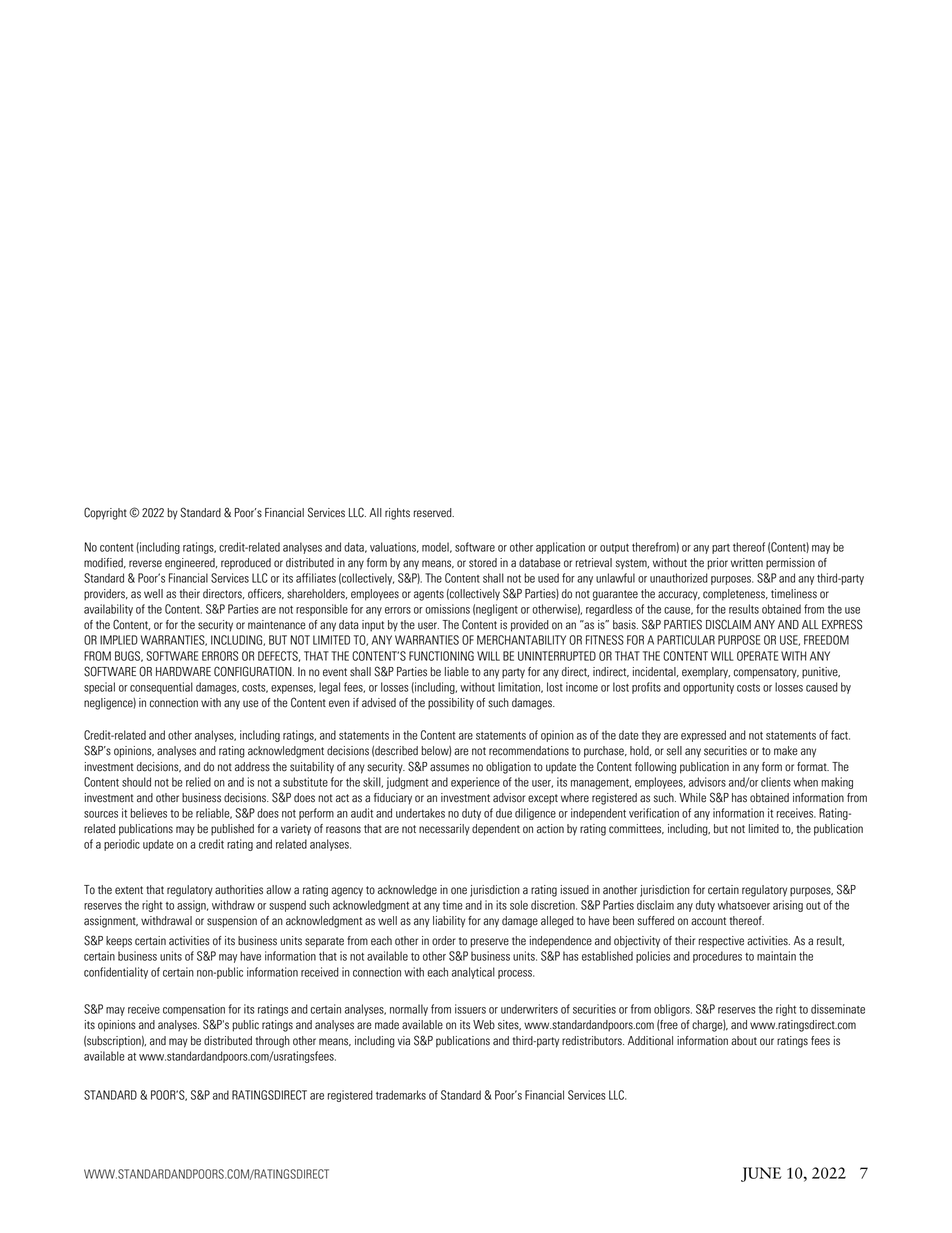  I want to click on engineered, so click(191, 564).
